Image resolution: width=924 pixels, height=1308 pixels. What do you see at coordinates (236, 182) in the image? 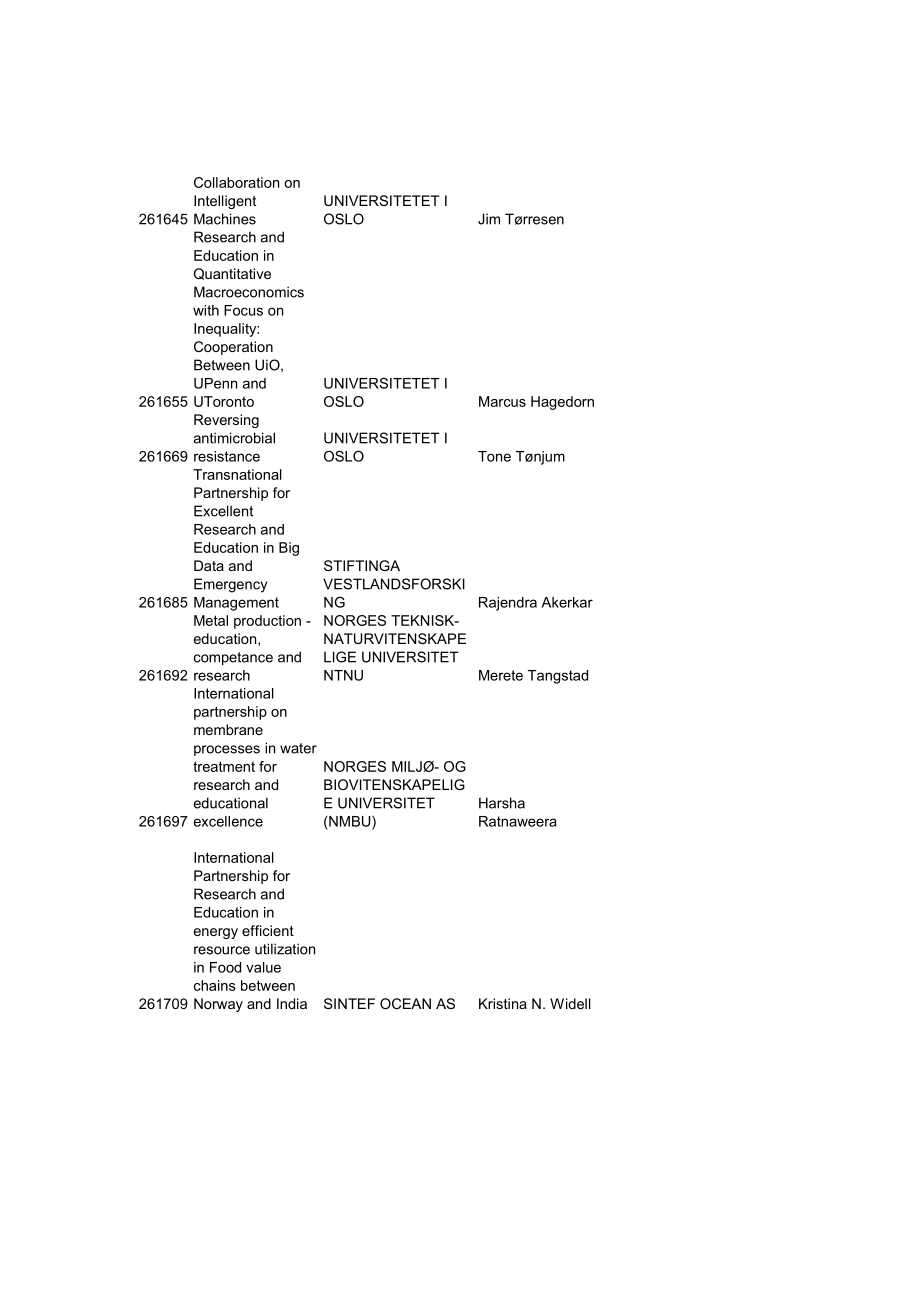
I see `Collaboration` at bounding box center [236, 182].
